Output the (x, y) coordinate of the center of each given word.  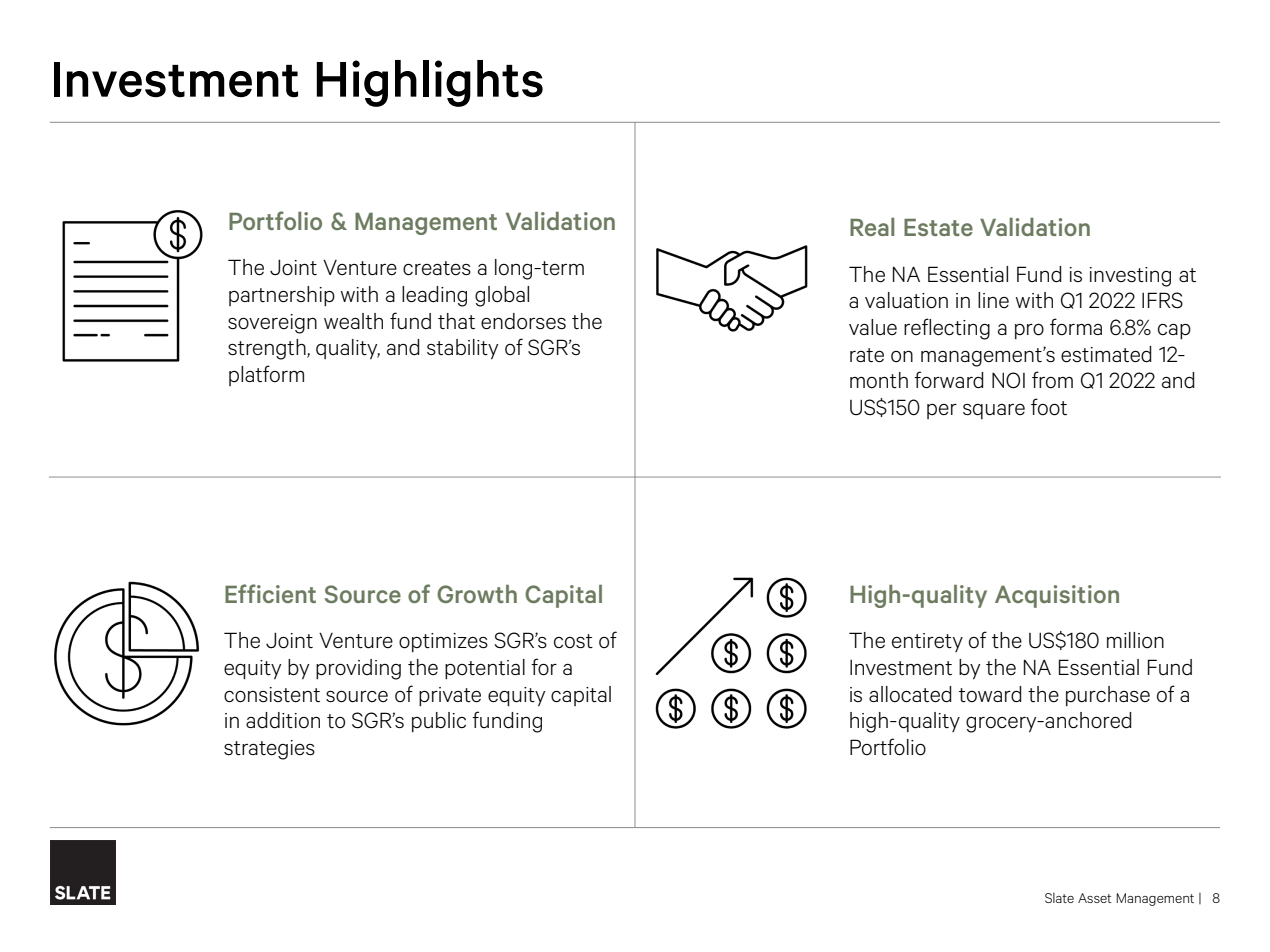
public (439, 722)
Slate (1059, 898)
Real (872, 227)
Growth (477, 594)
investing (1130, 277)
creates (437, 268)
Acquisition (1057, 596)
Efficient (270, 593)
